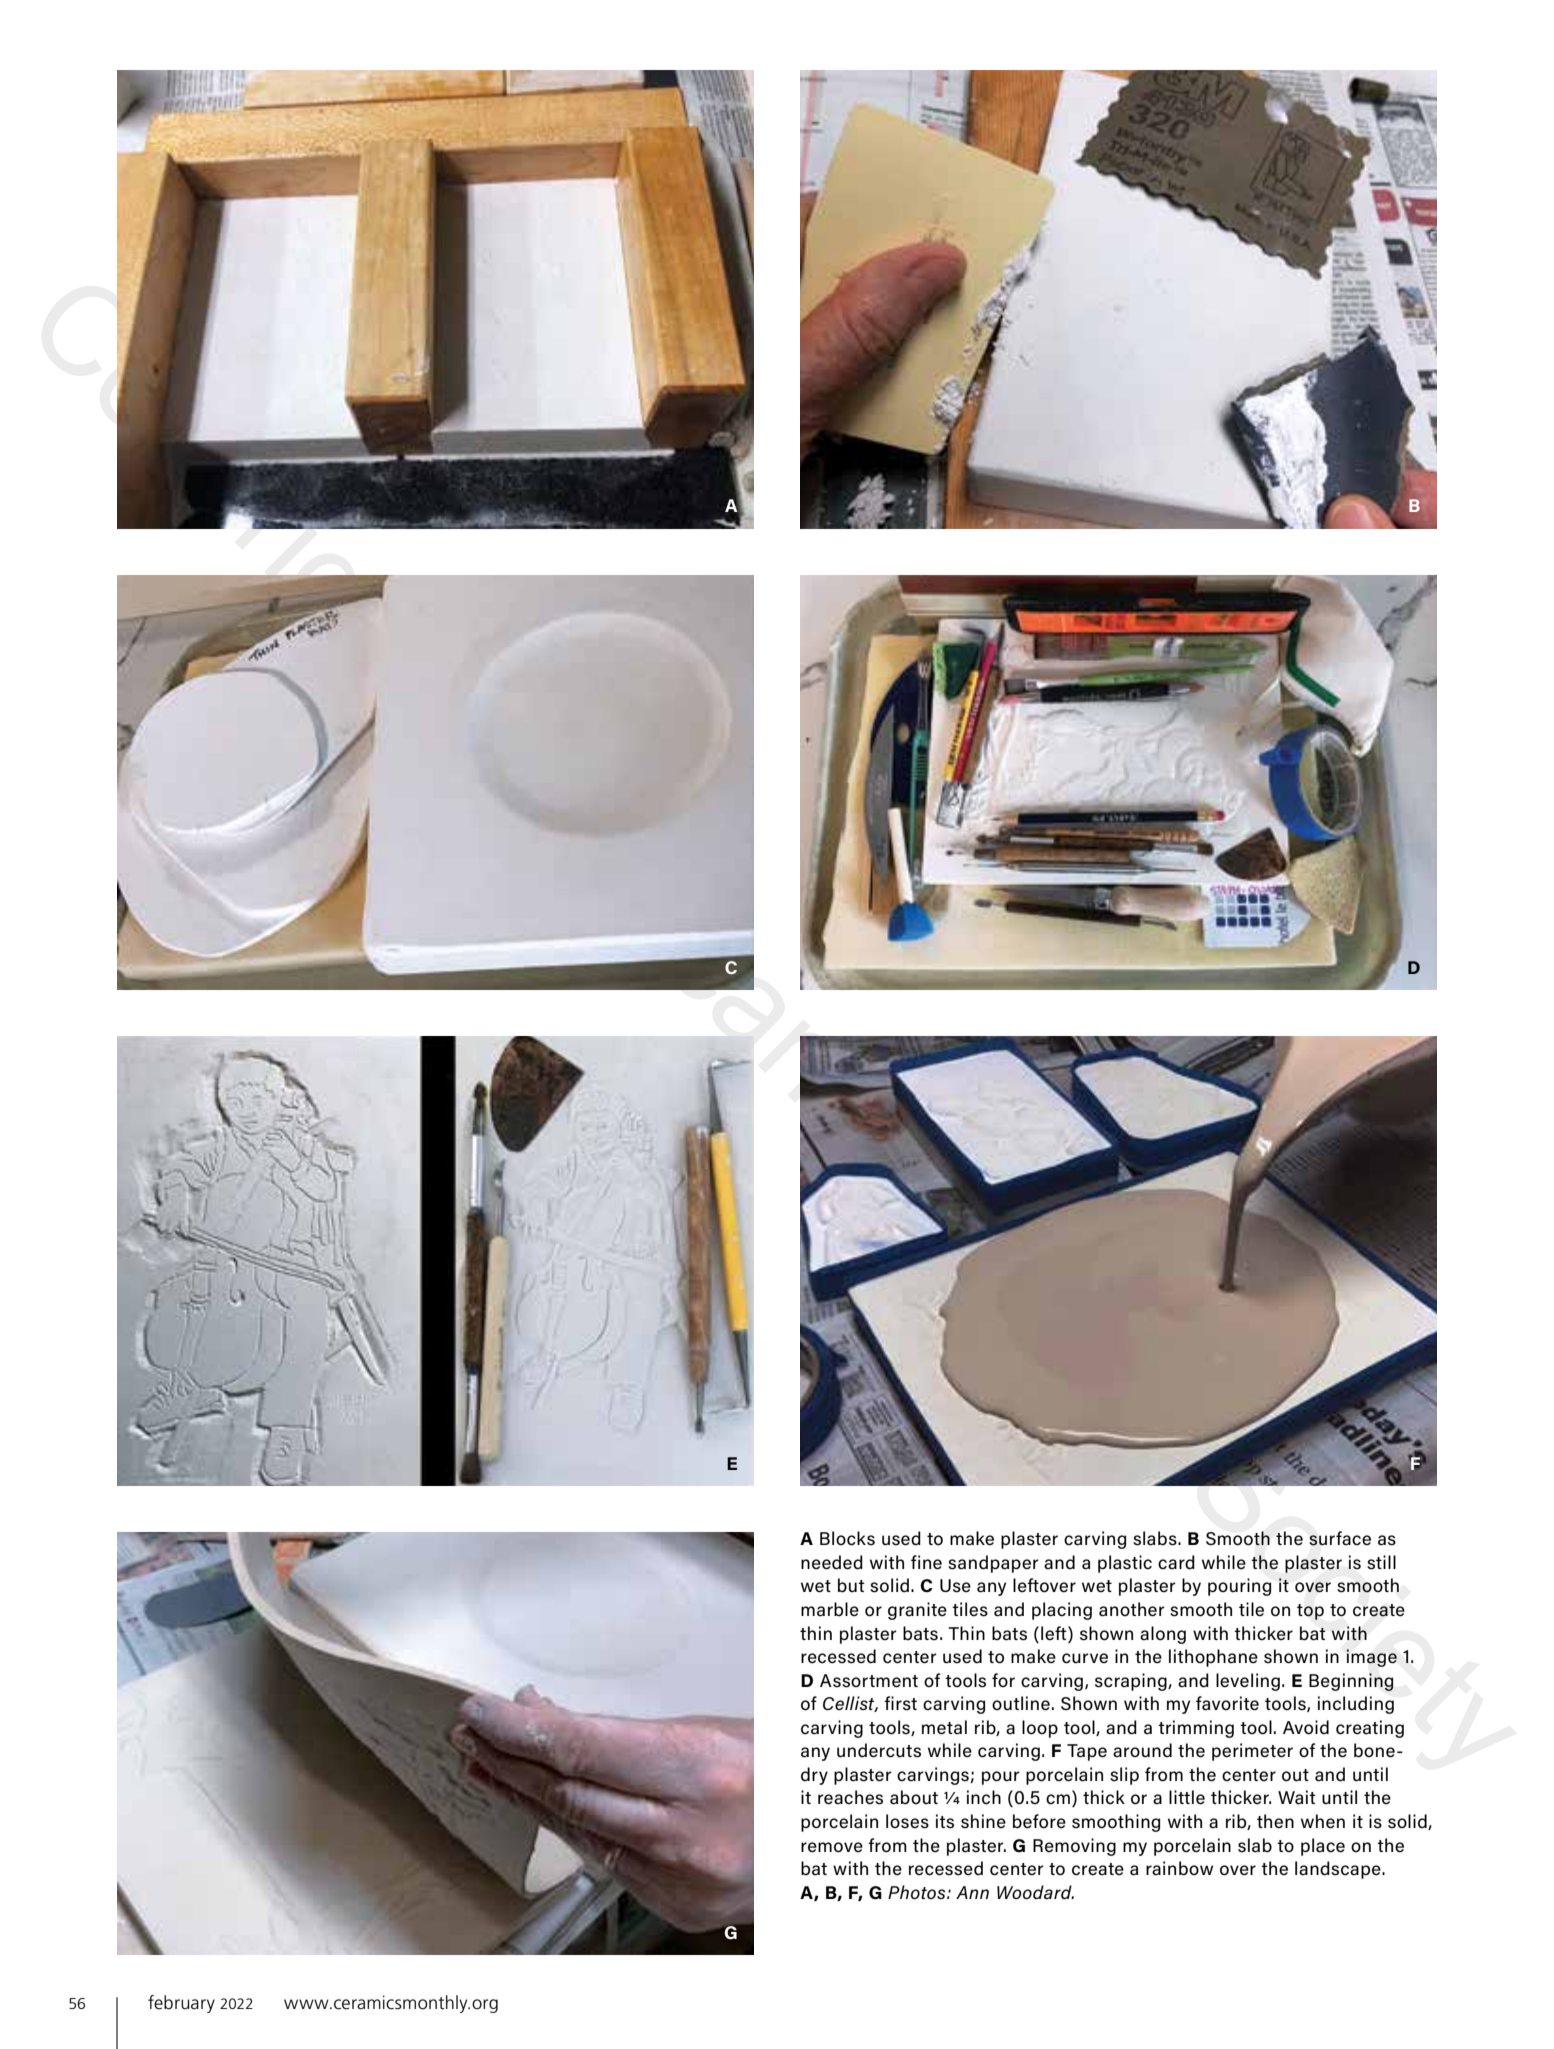  I want to click on undercuts, so click(879, 1750).
